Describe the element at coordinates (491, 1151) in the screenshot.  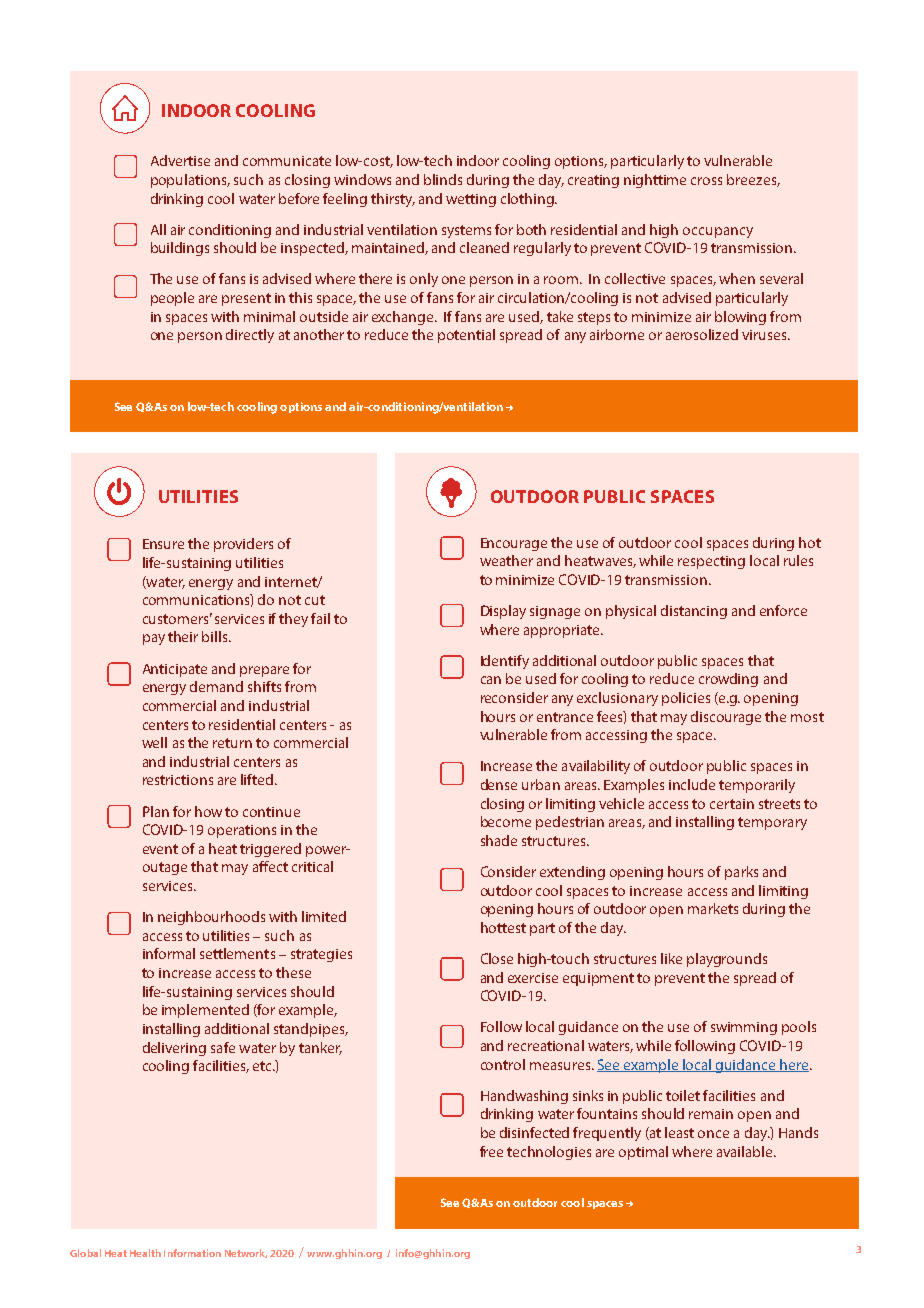
I see `free` at that location.
